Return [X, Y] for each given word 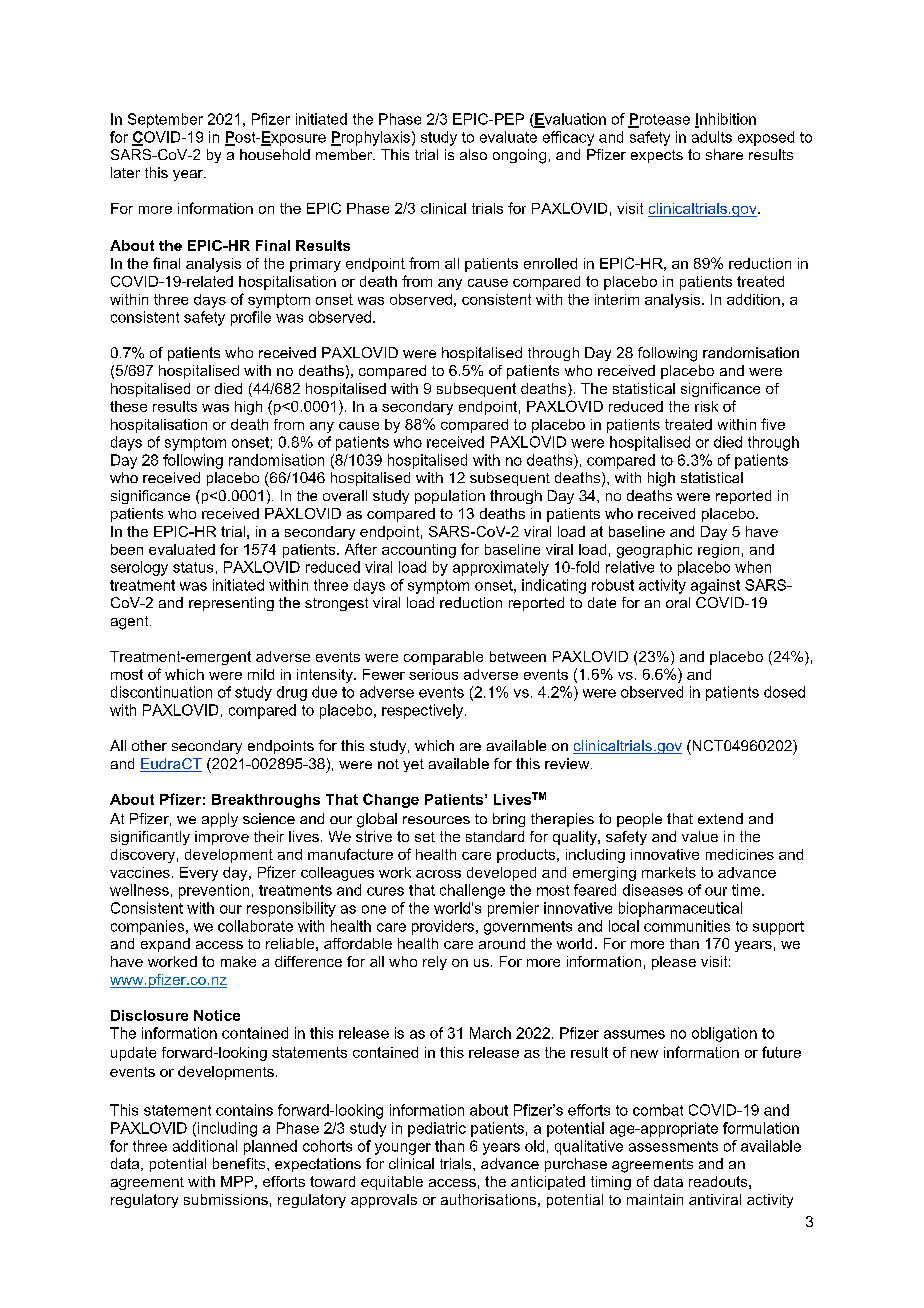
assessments [673, 1146]
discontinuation [161, 692]
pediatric [437, 1129]
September [165, 120]
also [473, 154]
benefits [240, 1163]
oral [678, 602]
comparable [443, 658]
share [724, 154]
